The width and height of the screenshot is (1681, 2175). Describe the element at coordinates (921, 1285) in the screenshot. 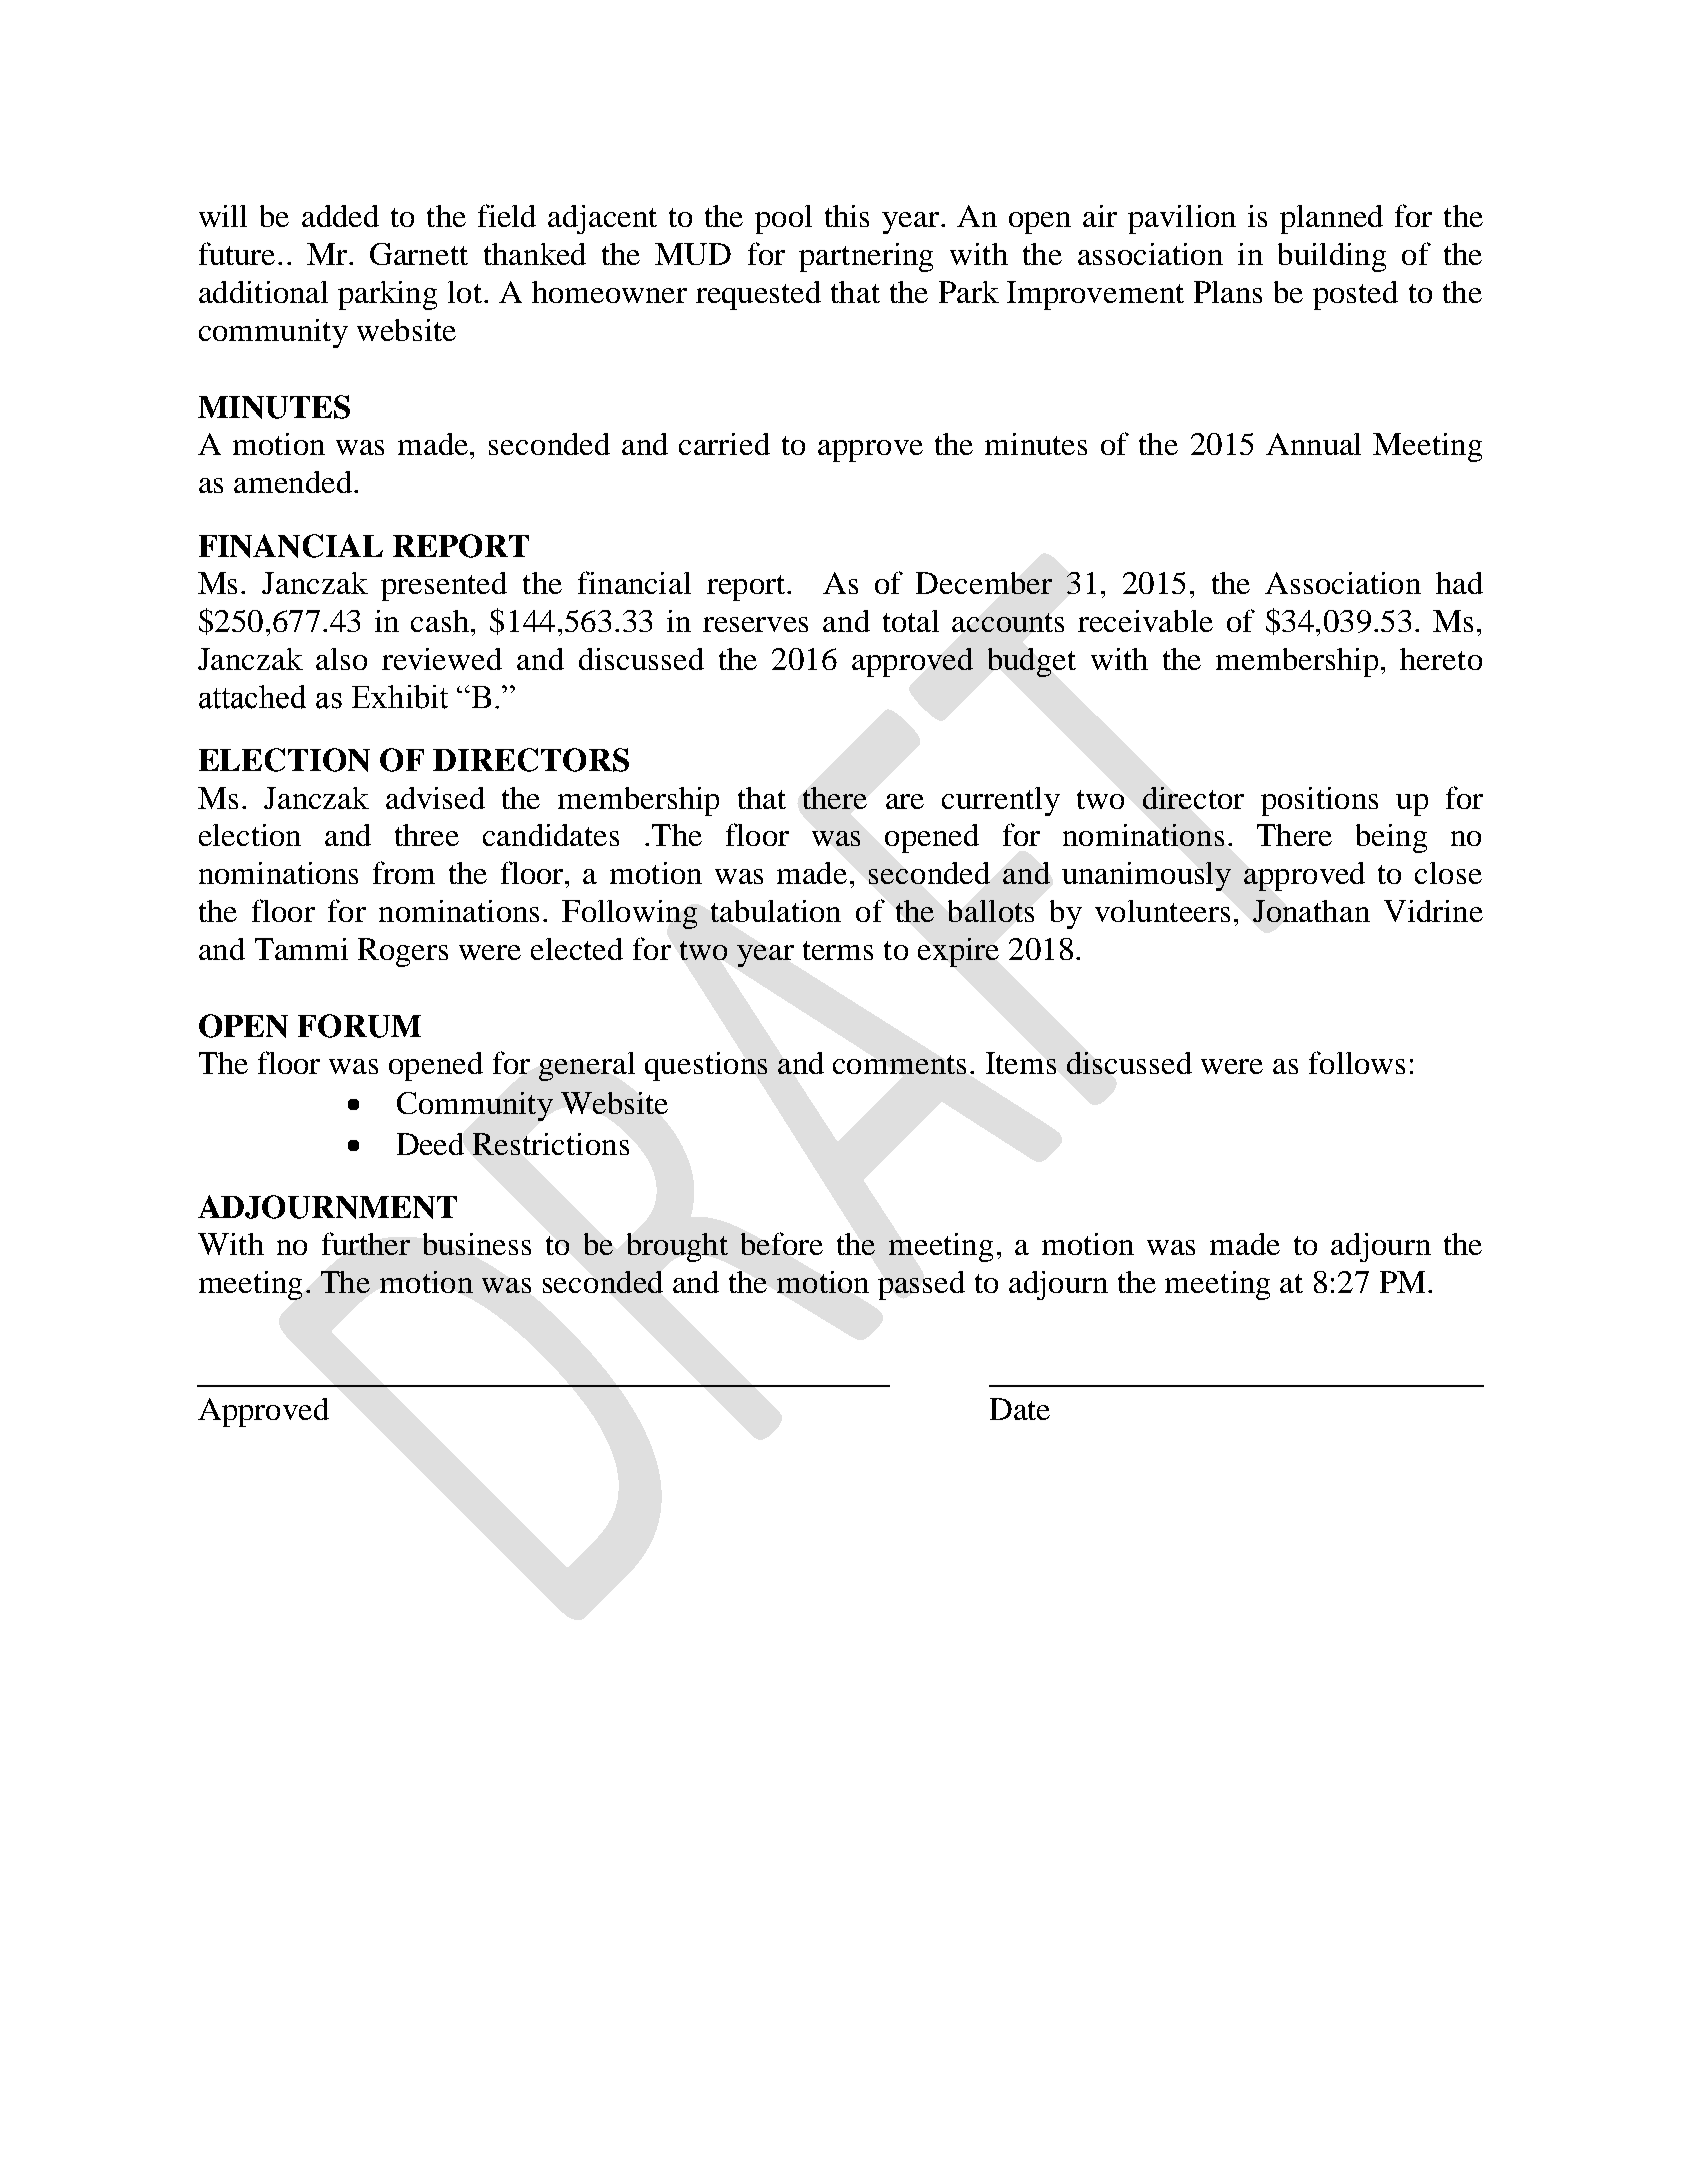

I see `passed` at that location.
